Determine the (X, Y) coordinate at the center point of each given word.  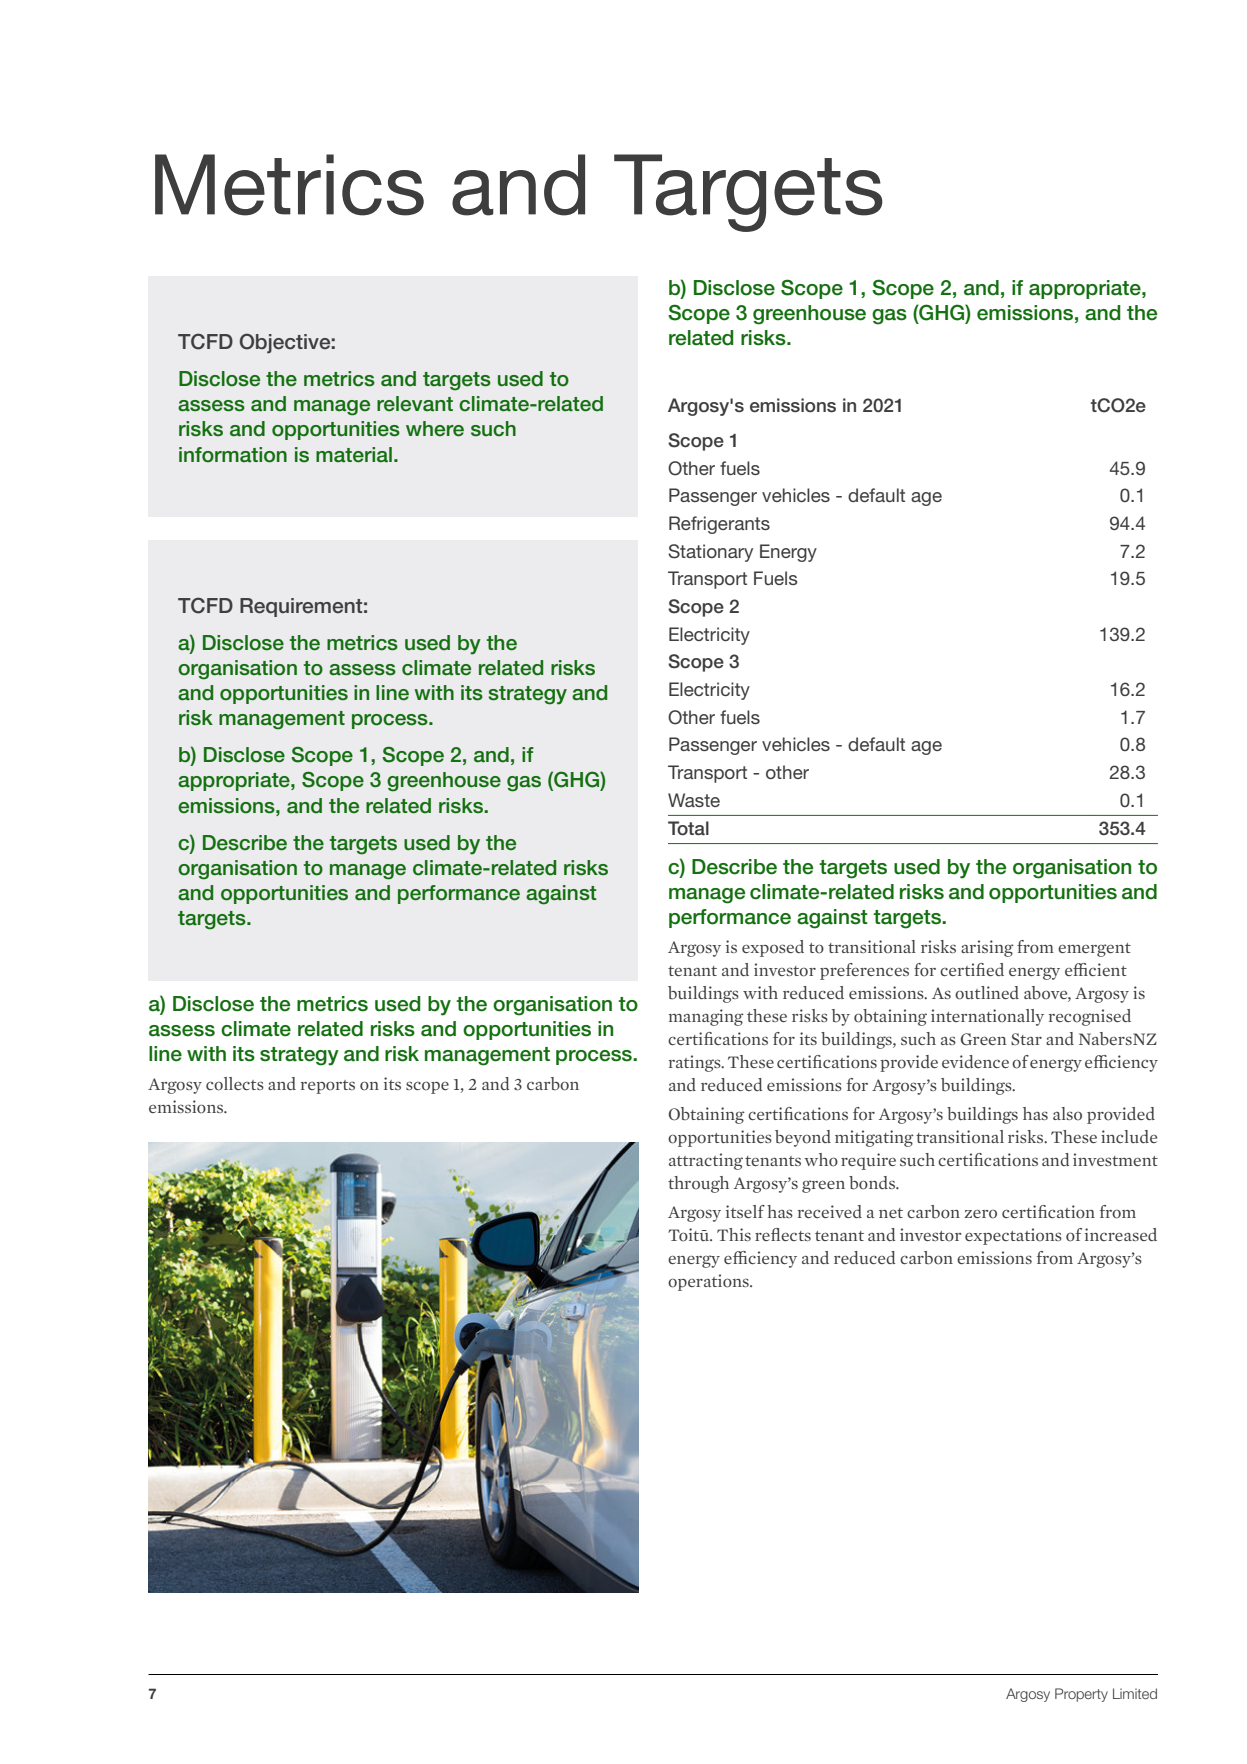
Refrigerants (719, 525)
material (354, 455)
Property (1081, 1695)
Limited (1135, 1693)
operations (709, 1282)
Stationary (710, 553)
